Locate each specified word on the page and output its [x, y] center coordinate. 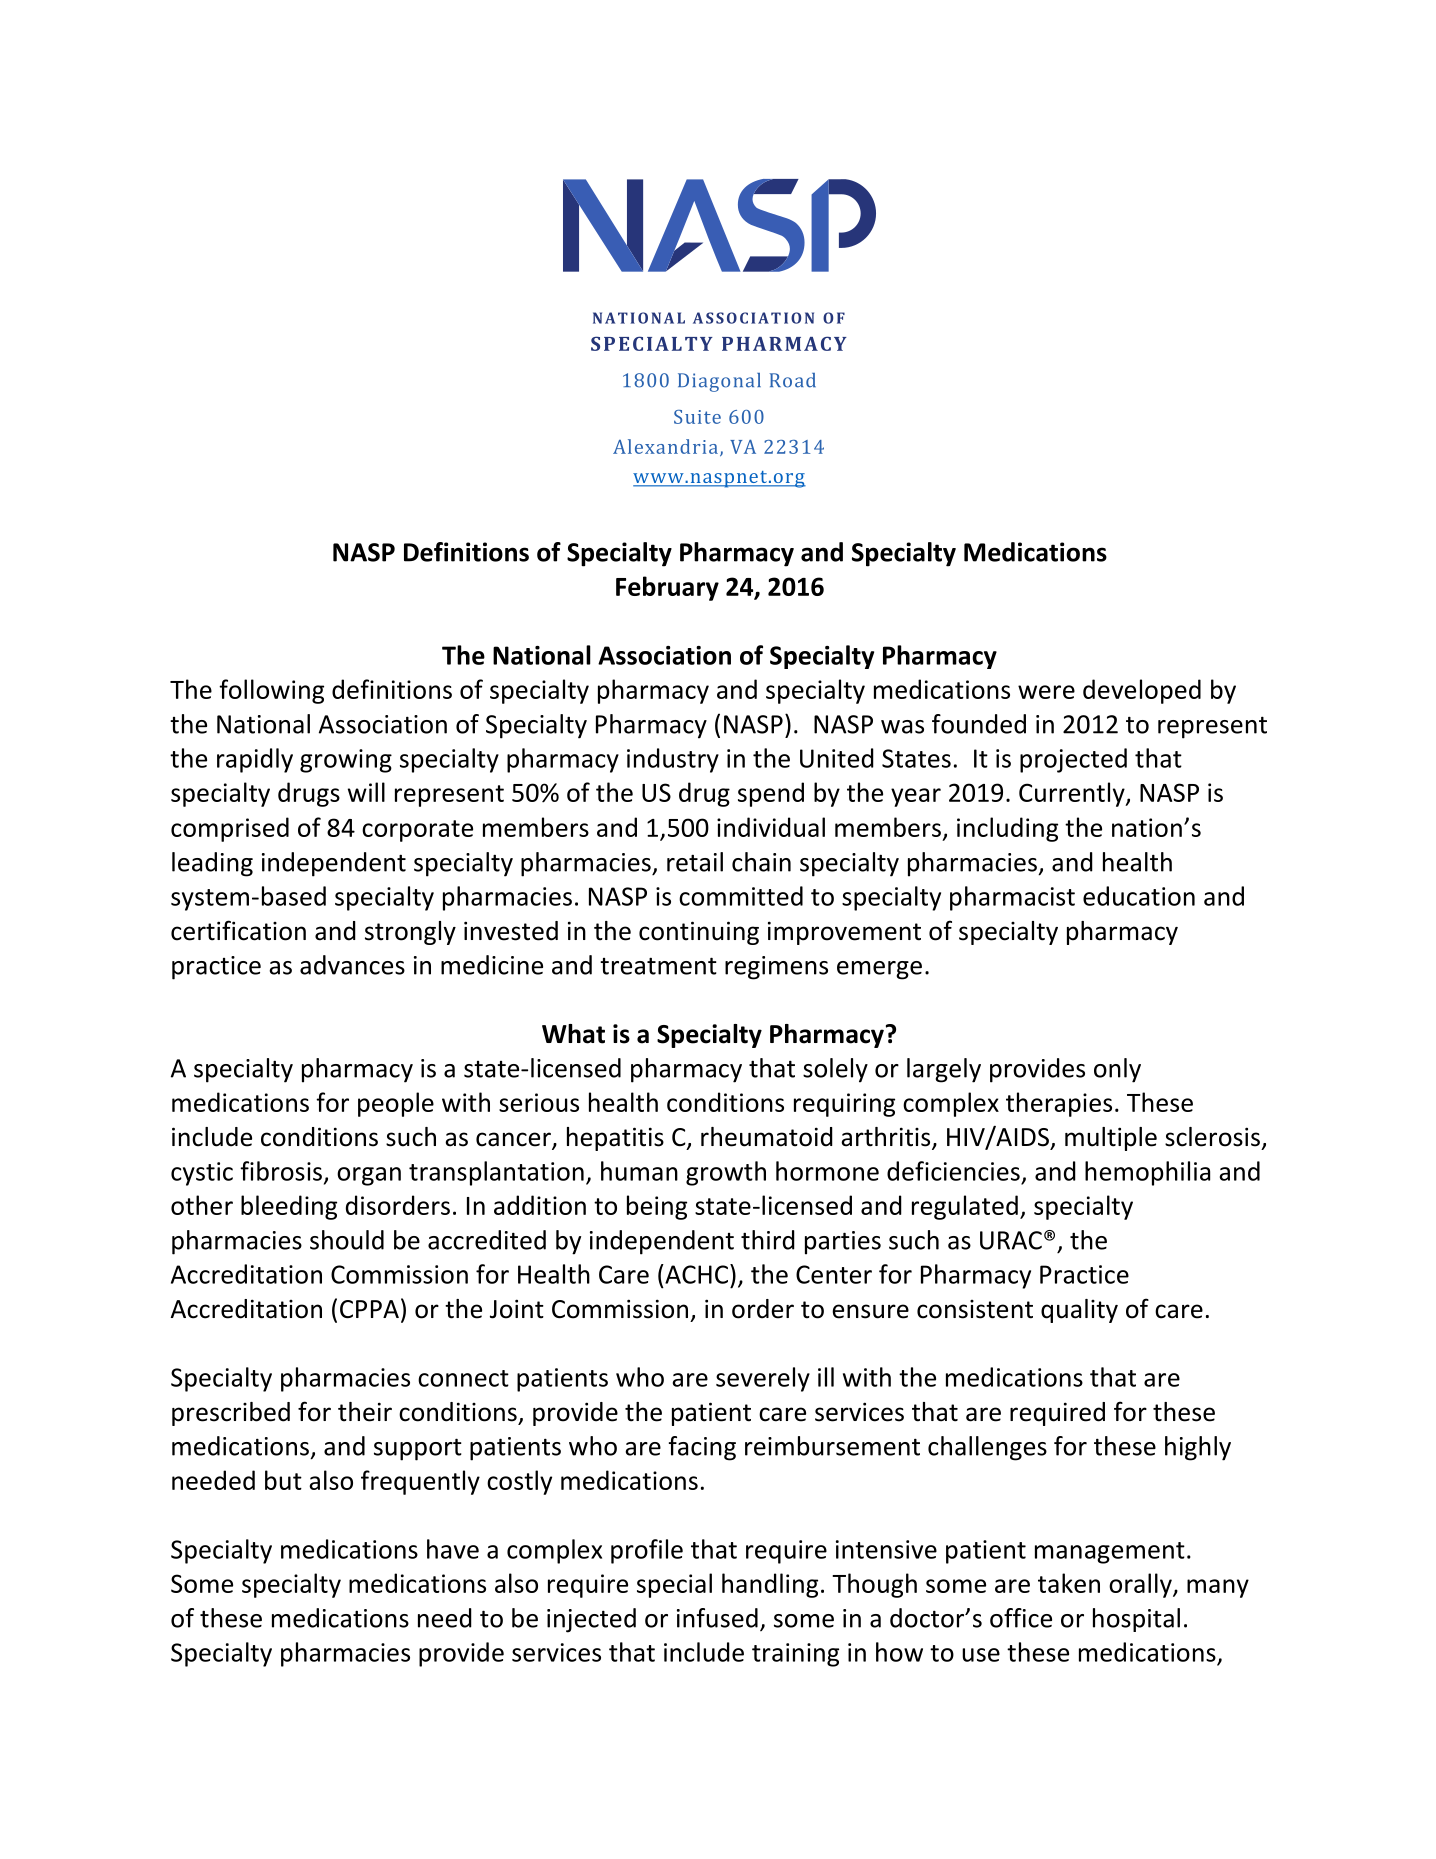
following [271, 691]
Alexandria [665, 446]
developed [1142, 691]
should [347, 1240]
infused [717, 1618]
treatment [658, 966]
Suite [697, 417]
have [453, 1549]
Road [793, 380]
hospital [1136, 1620]
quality [1079, 1311]
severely [763, 1379]
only [1117, 1070]
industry [673, 760]
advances [352, 965]
